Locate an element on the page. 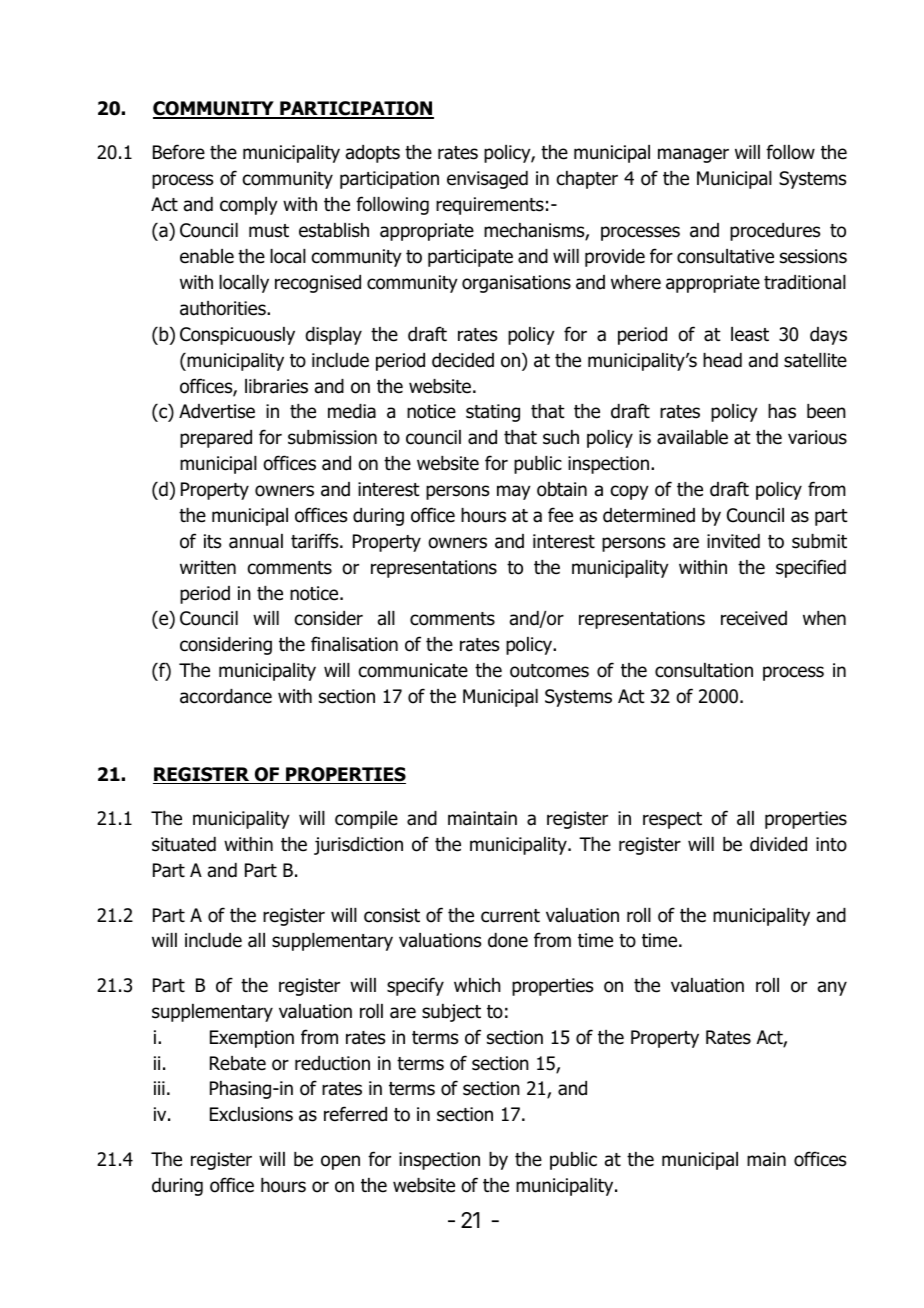 The image size is (924, 1308). comply is located at coordinates (249, 206).
